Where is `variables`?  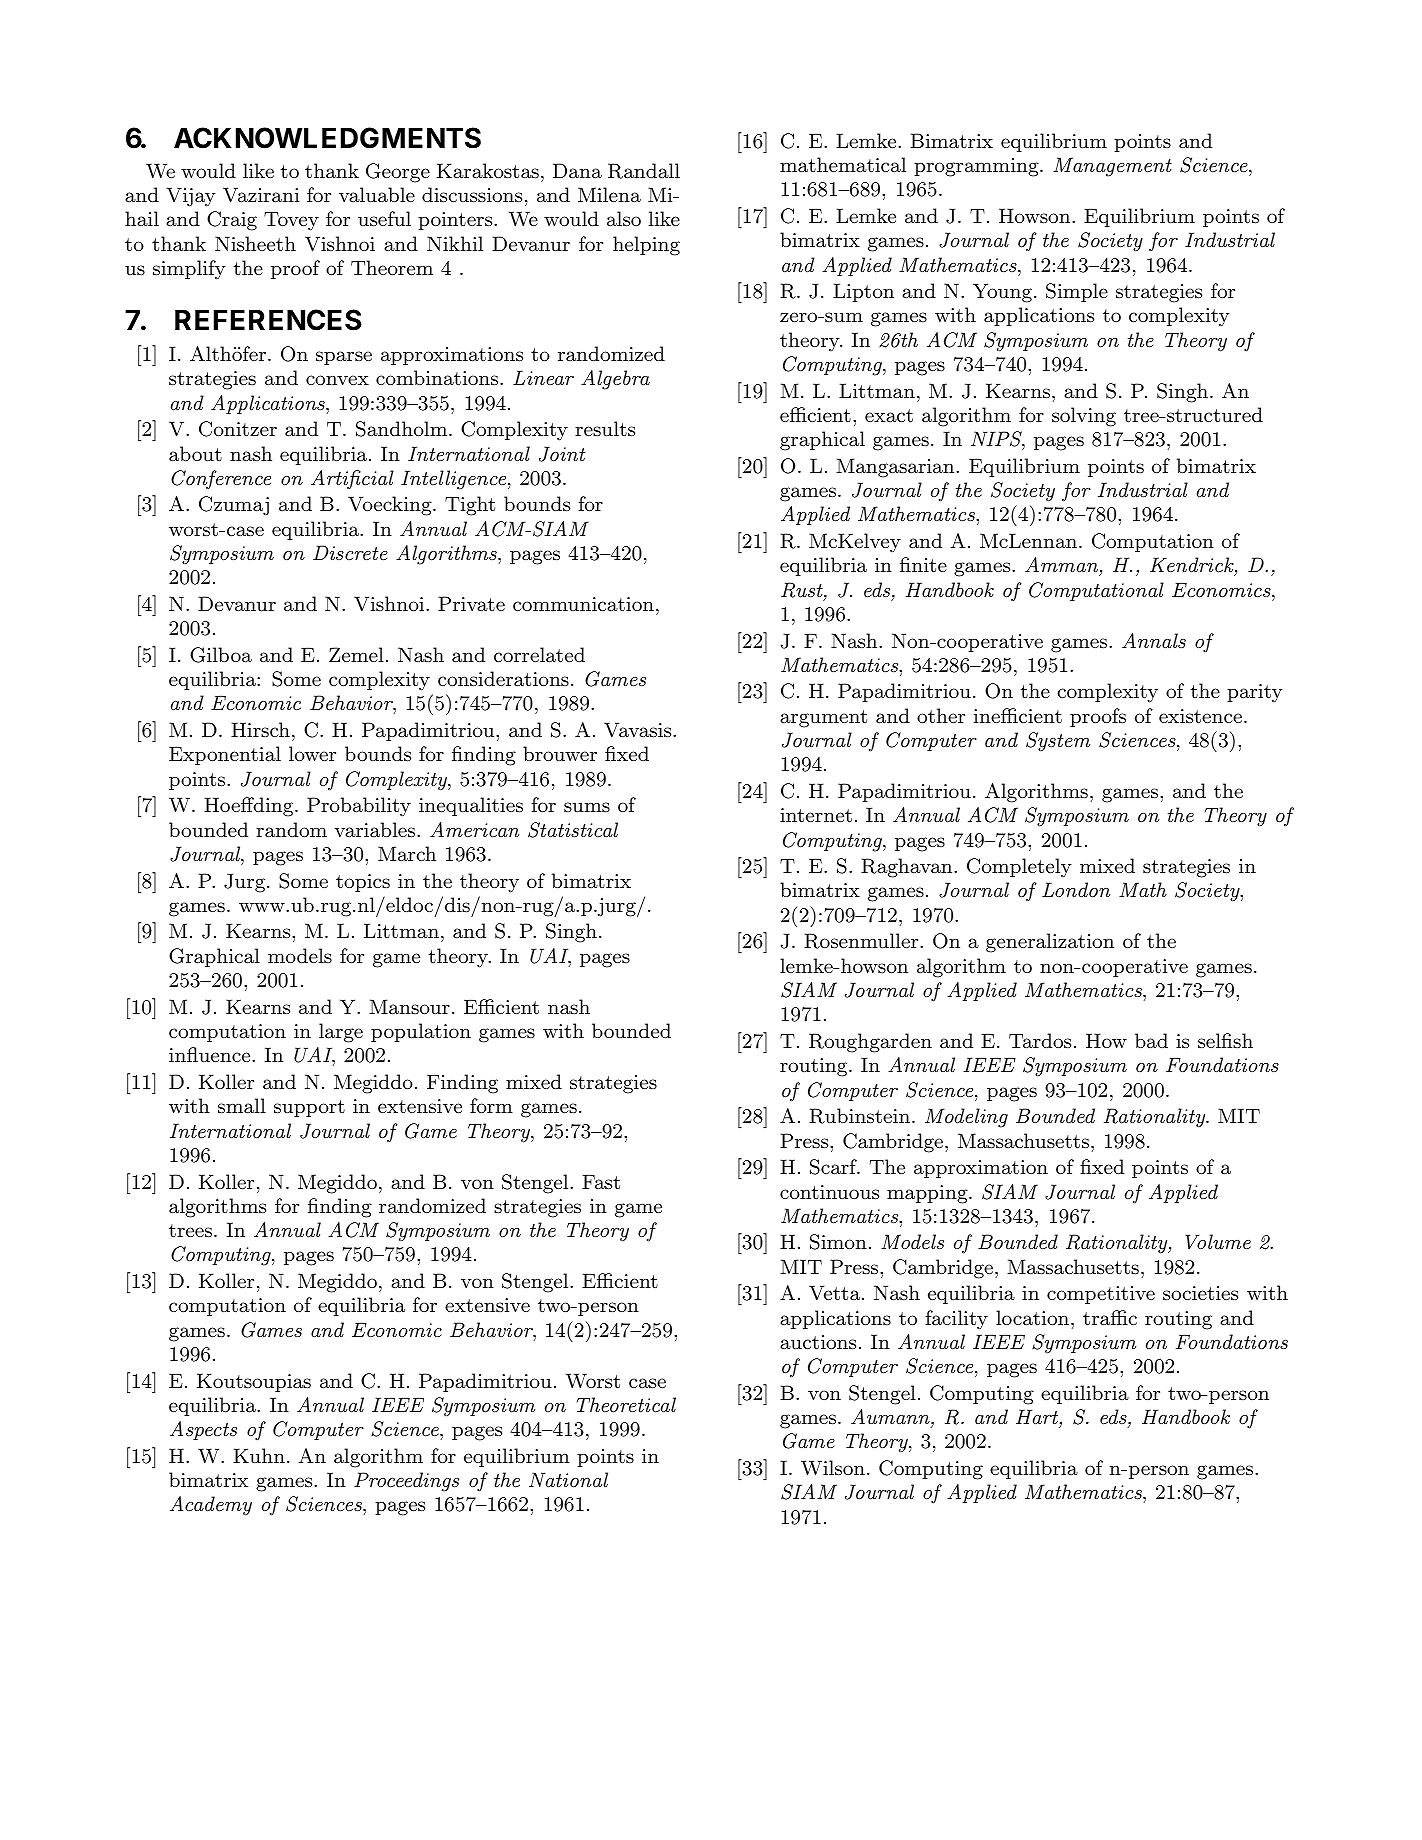 variables is located at coordinates (376, 830).
